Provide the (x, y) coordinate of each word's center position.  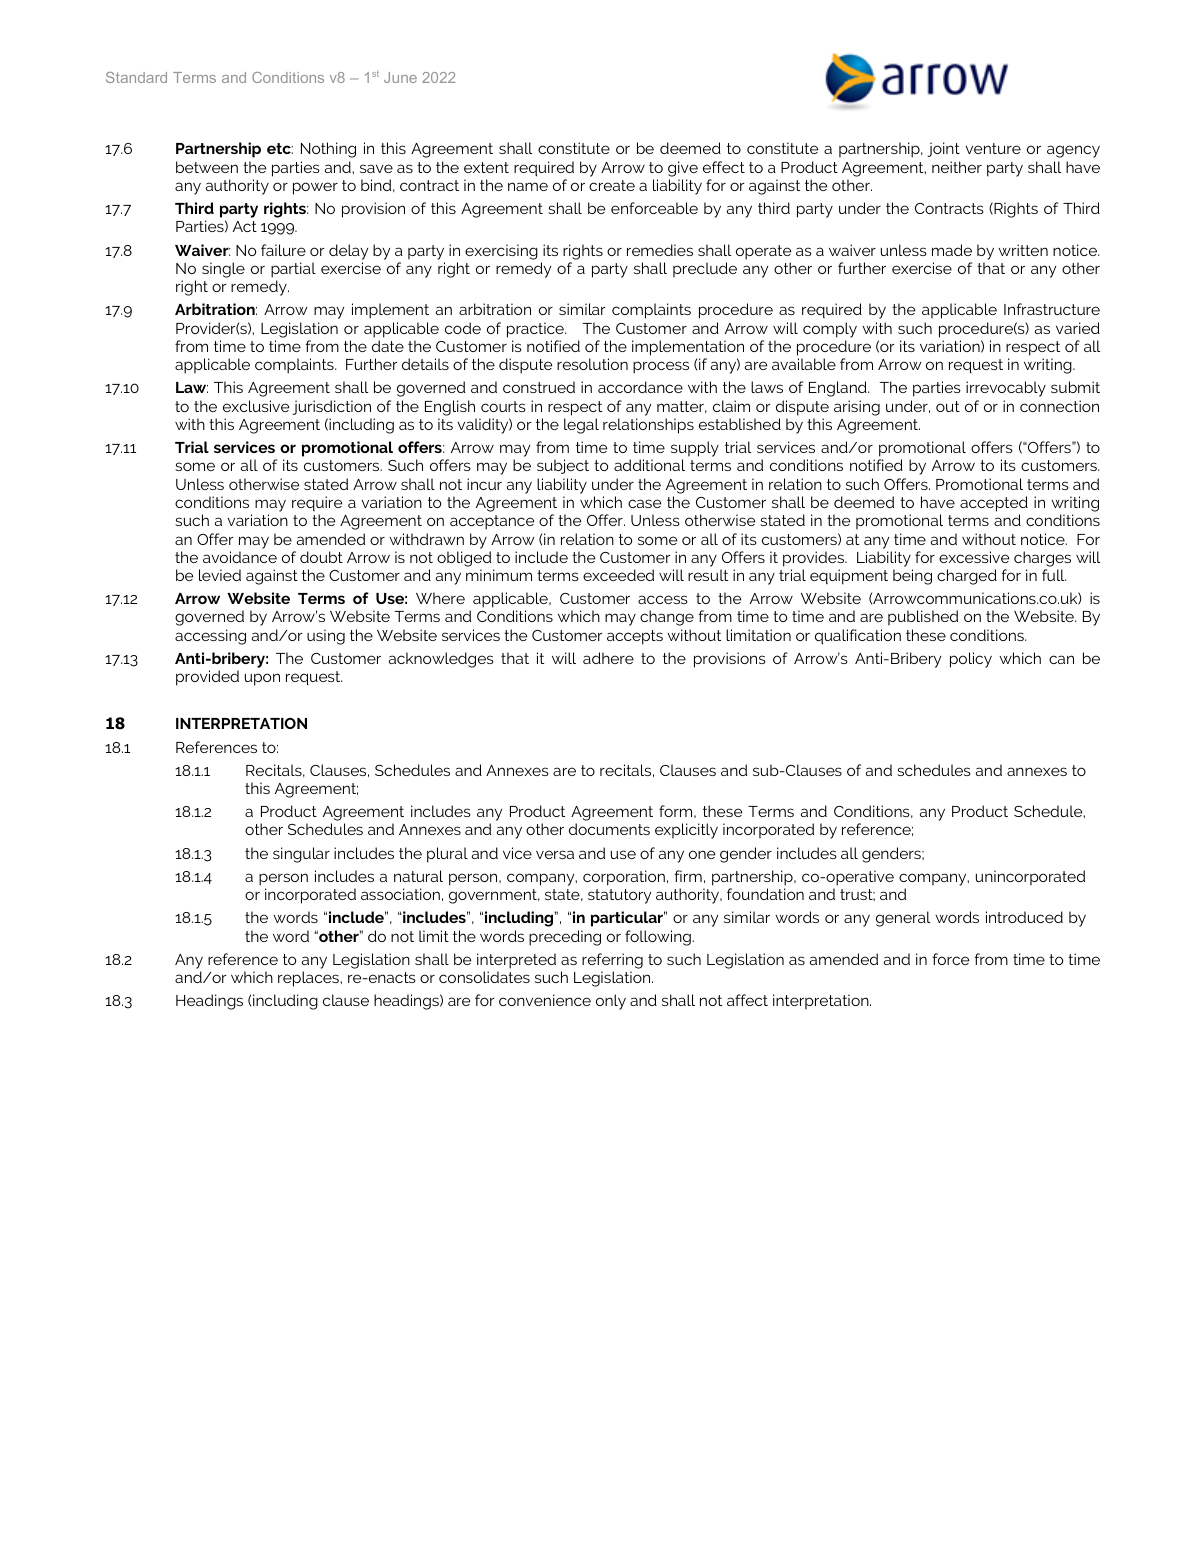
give (683, 169)
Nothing (328, 150)
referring (612, 961)
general (903, 919)
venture (993, 148)
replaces (309, 979)
